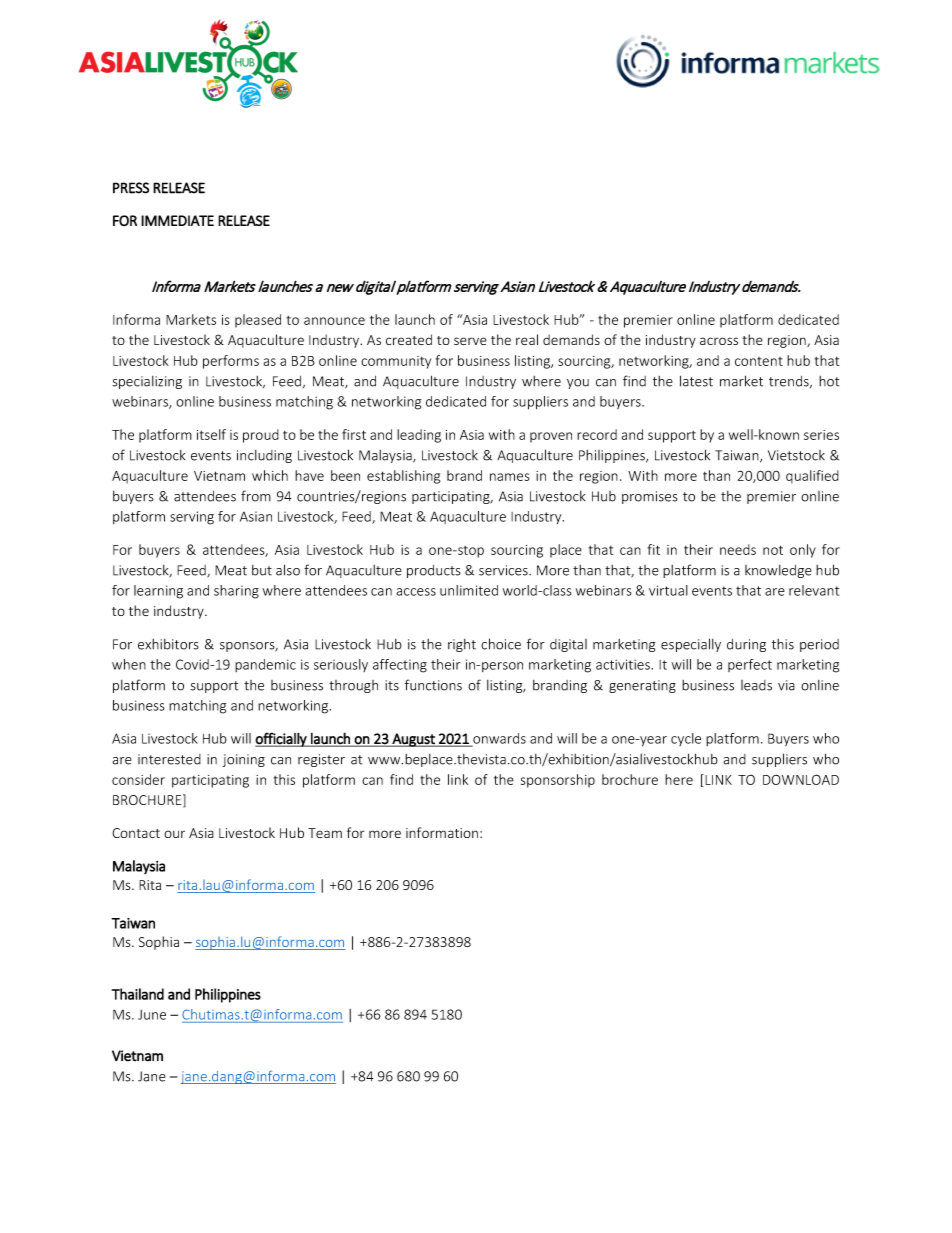  Describe the element at coordinates (510, 477) in the screenshot. I see `names` at that location.
